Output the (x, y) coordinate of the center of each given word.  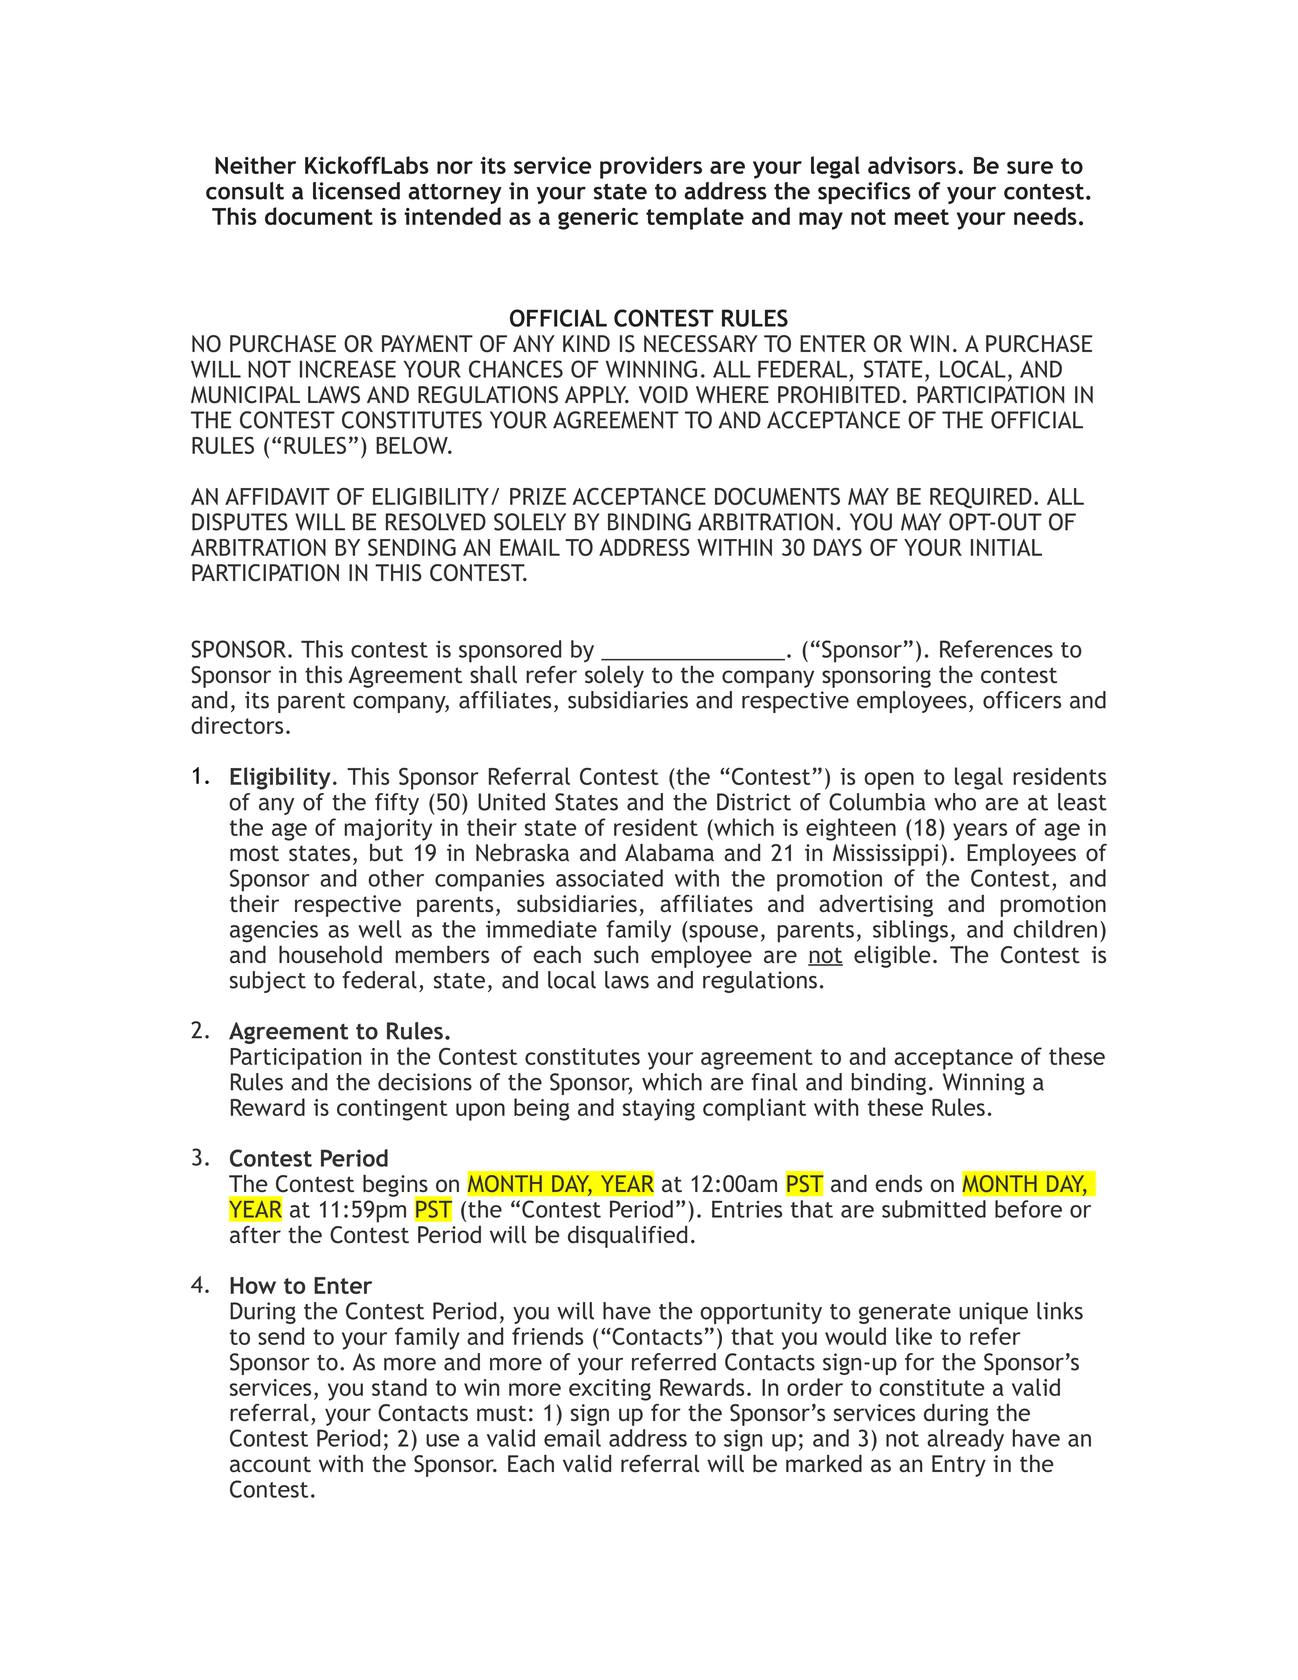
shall (493, 674)
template (695, 218)
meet (921, 217)
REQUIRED (981, 498)
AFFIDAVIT (277, 496)
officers (1022, 700)
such (616, 954)
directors (237, 725)
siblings (910, 931)
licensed (356, 191)
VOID (663, 395)
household (330, 954)
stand (399, 1387)
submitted (934, 1209)
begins (396, 1186)
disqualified (627, 1236)
